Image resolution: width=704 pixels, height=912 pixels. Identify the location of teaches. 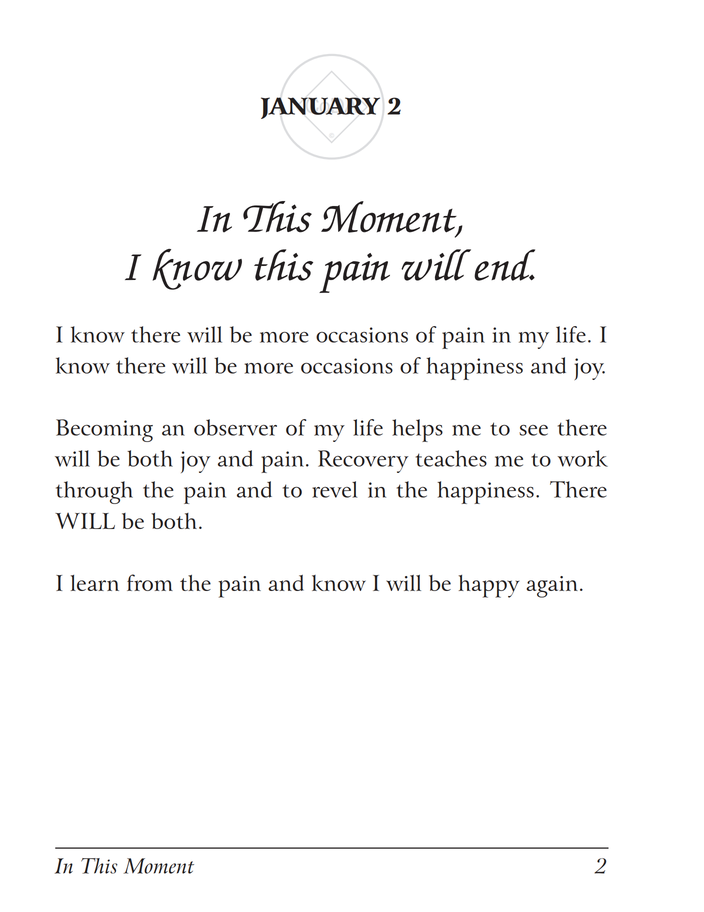
(451, 458).
